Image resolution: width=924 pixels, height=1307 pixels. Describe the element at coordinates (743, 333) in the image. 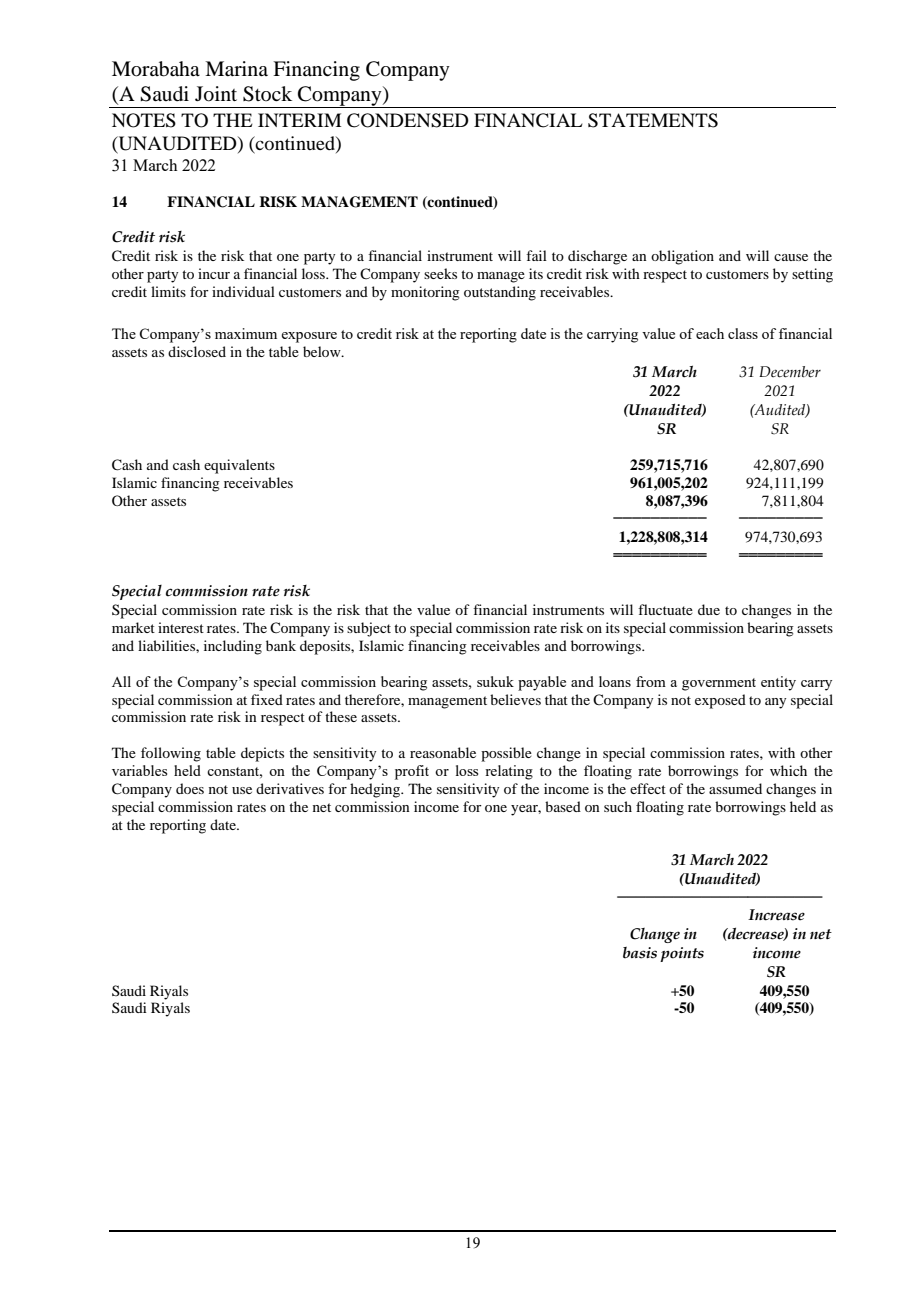

I see `class` at that location.
